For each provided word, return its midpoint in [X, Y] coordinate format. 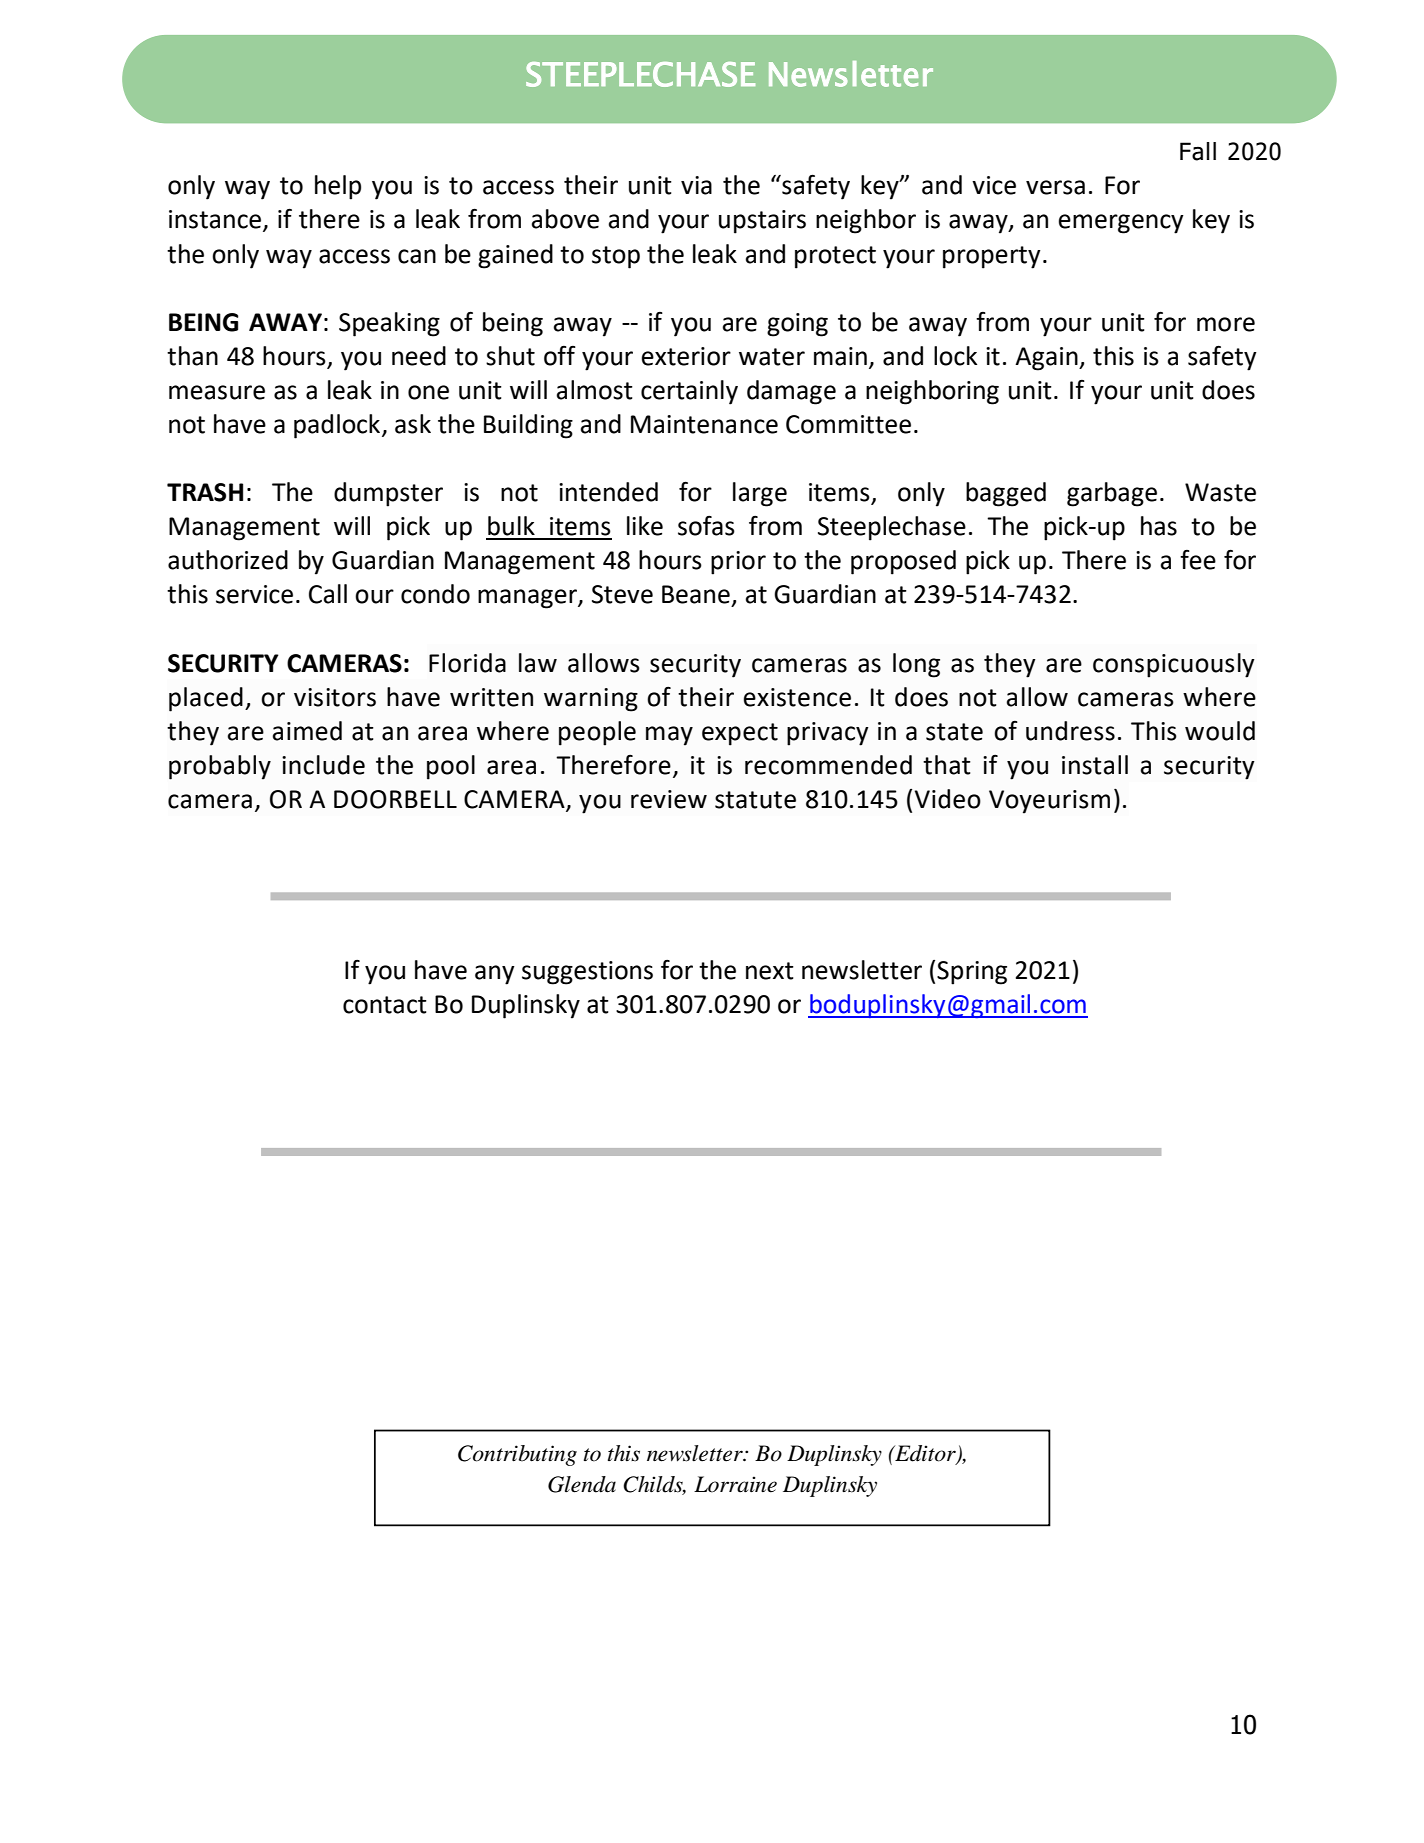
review [669, 799]
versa [1055, 187]
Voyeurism [1049, 802]
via [696, 185]
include [323, 765]
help [338, 187]
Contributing [517, 1455]
